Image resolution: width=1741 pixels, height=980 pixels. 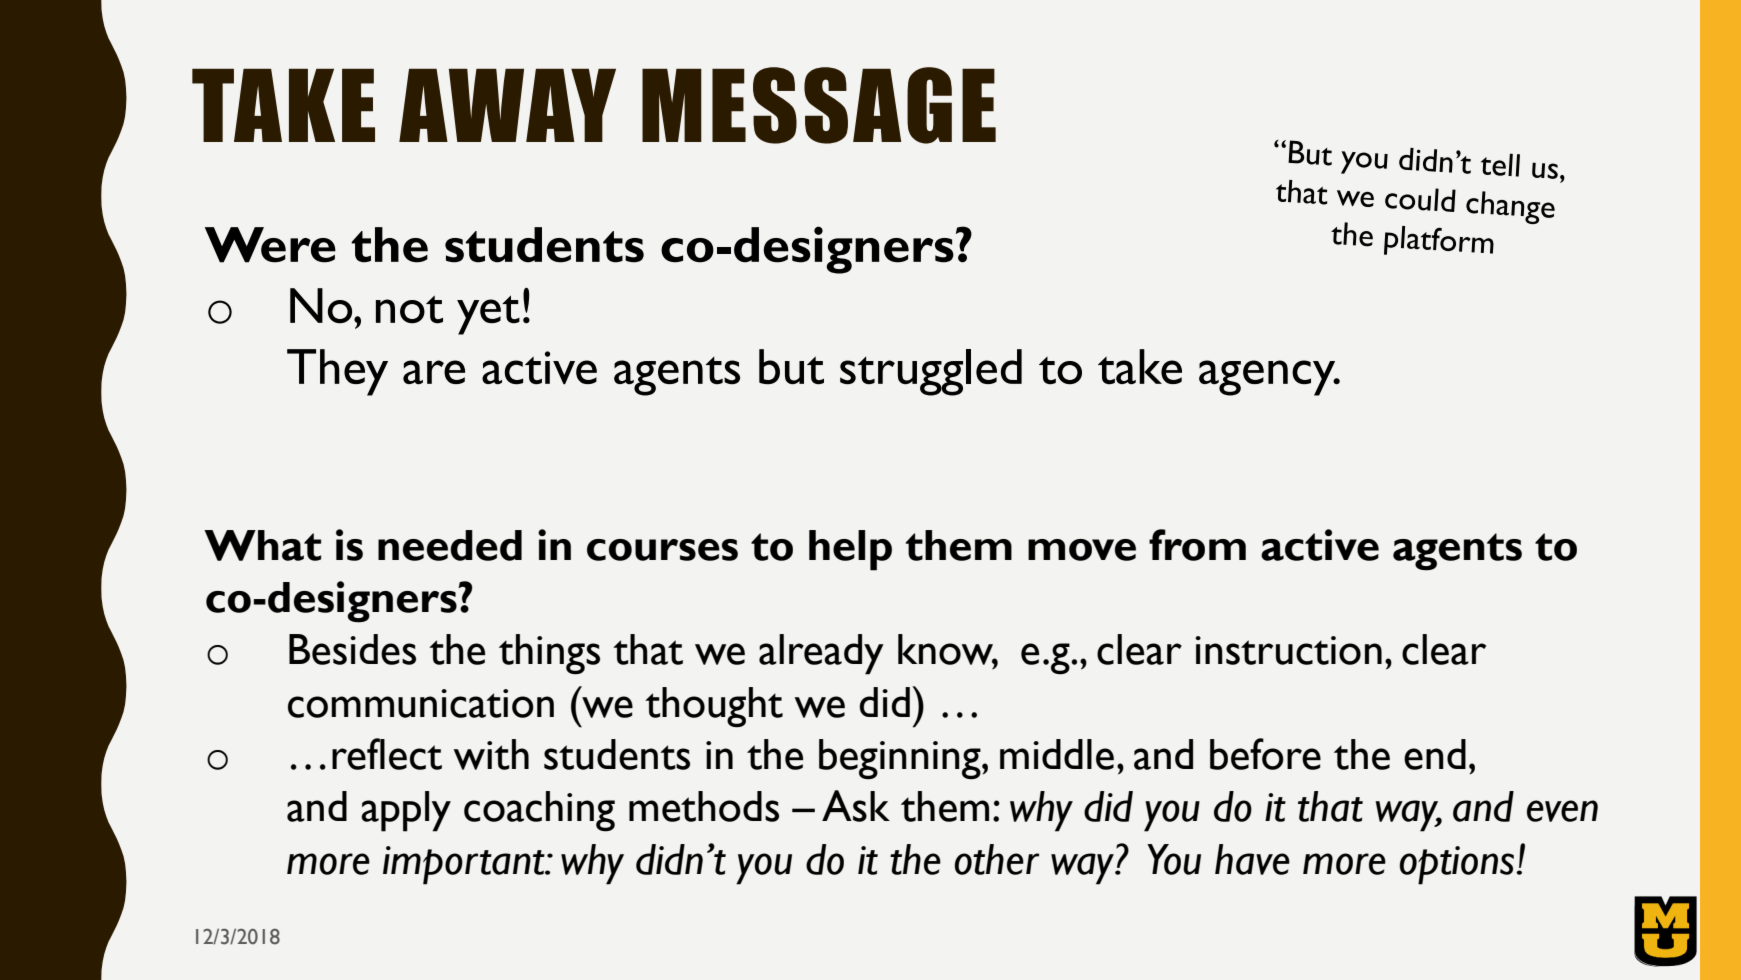 What do you see at coordinates (465, 865) in the screenshot?
I see `important` at bounding box center [465, 865].
